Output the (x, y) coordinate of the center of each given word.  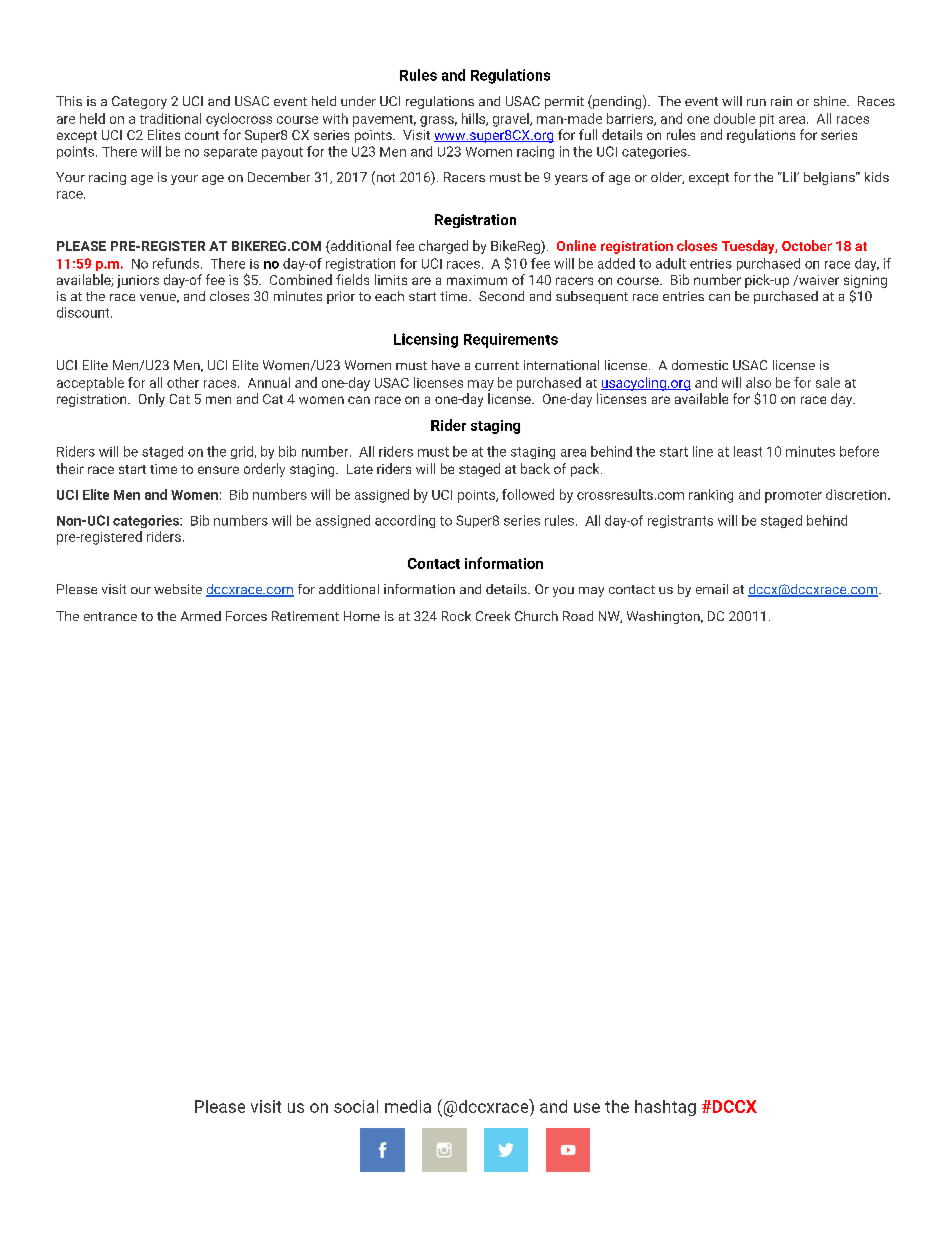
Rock (456, 616)
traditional (170, 118)
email (712, 589)
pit (767, 120)
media (408, 1106)
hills (474, 119)
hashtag (665, 1108)
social (356, 1106)
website (178, 589)
